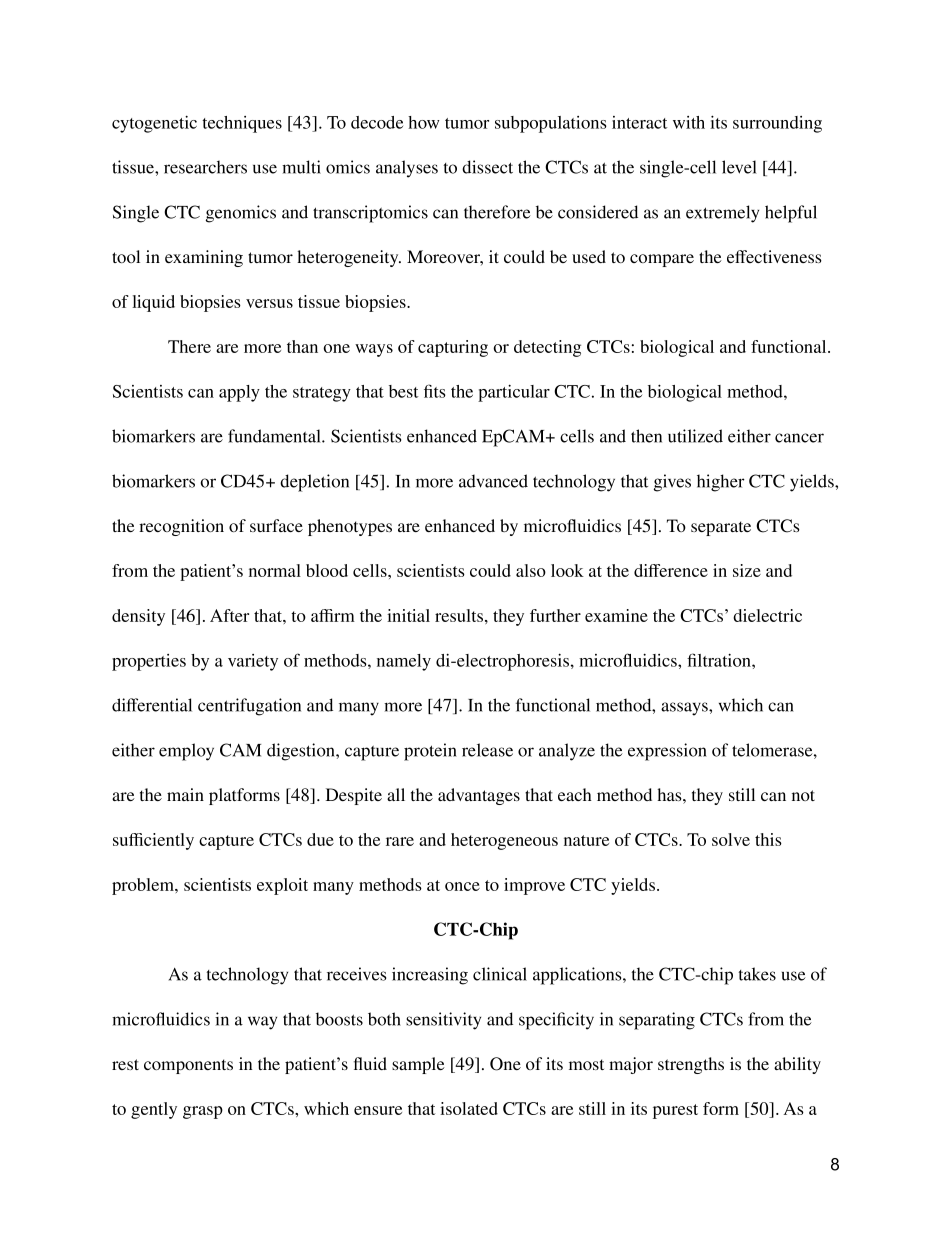 The height and width of the document is (1233, 952). What do you see at coordinates (153, 841) in the document?
I see `sufficiently` at bounding box center [153, 841].
